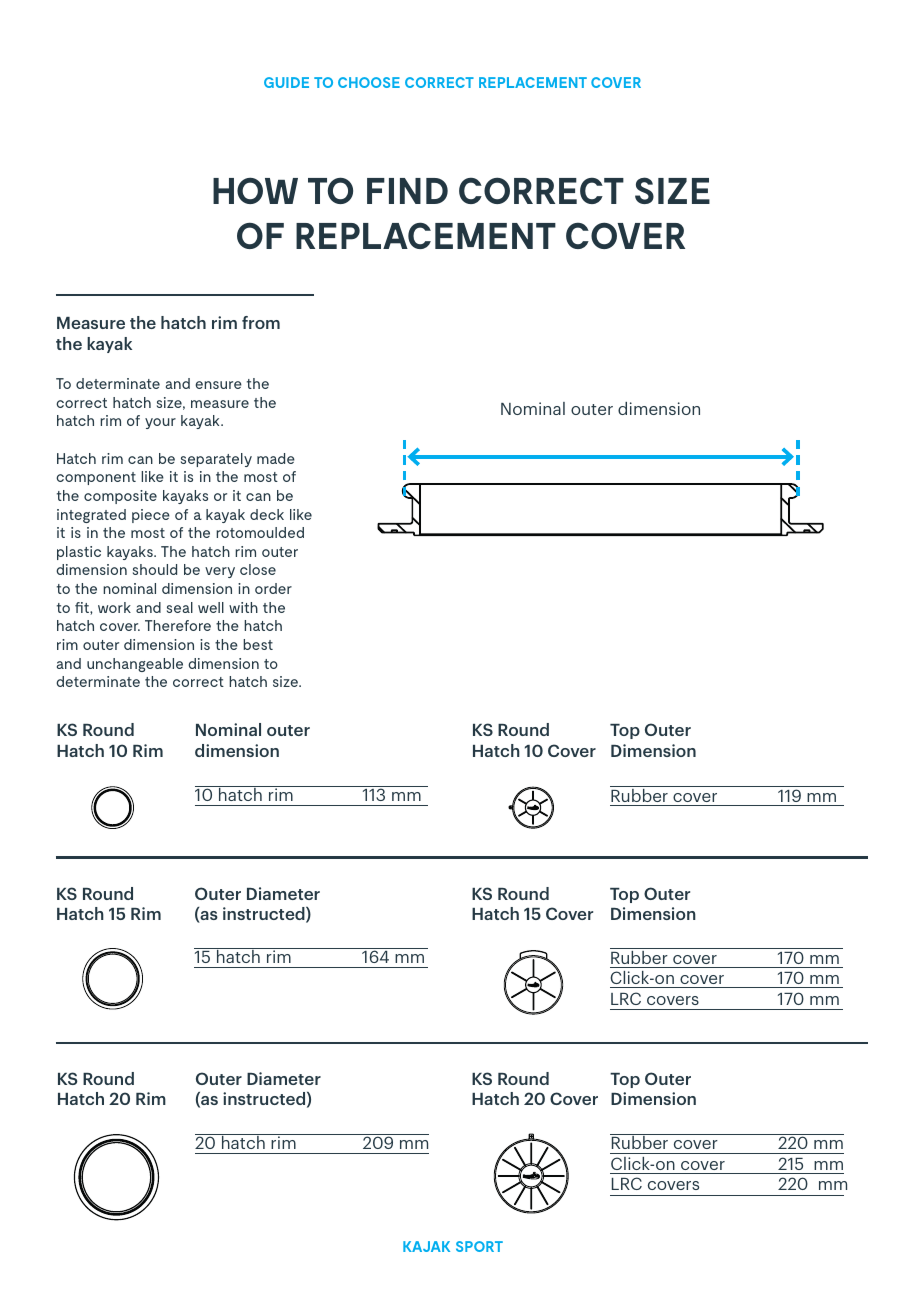 This document has width=924, height=1308. Describe the element at coordinates (258, 644) in the document. I see `best` at that location.
